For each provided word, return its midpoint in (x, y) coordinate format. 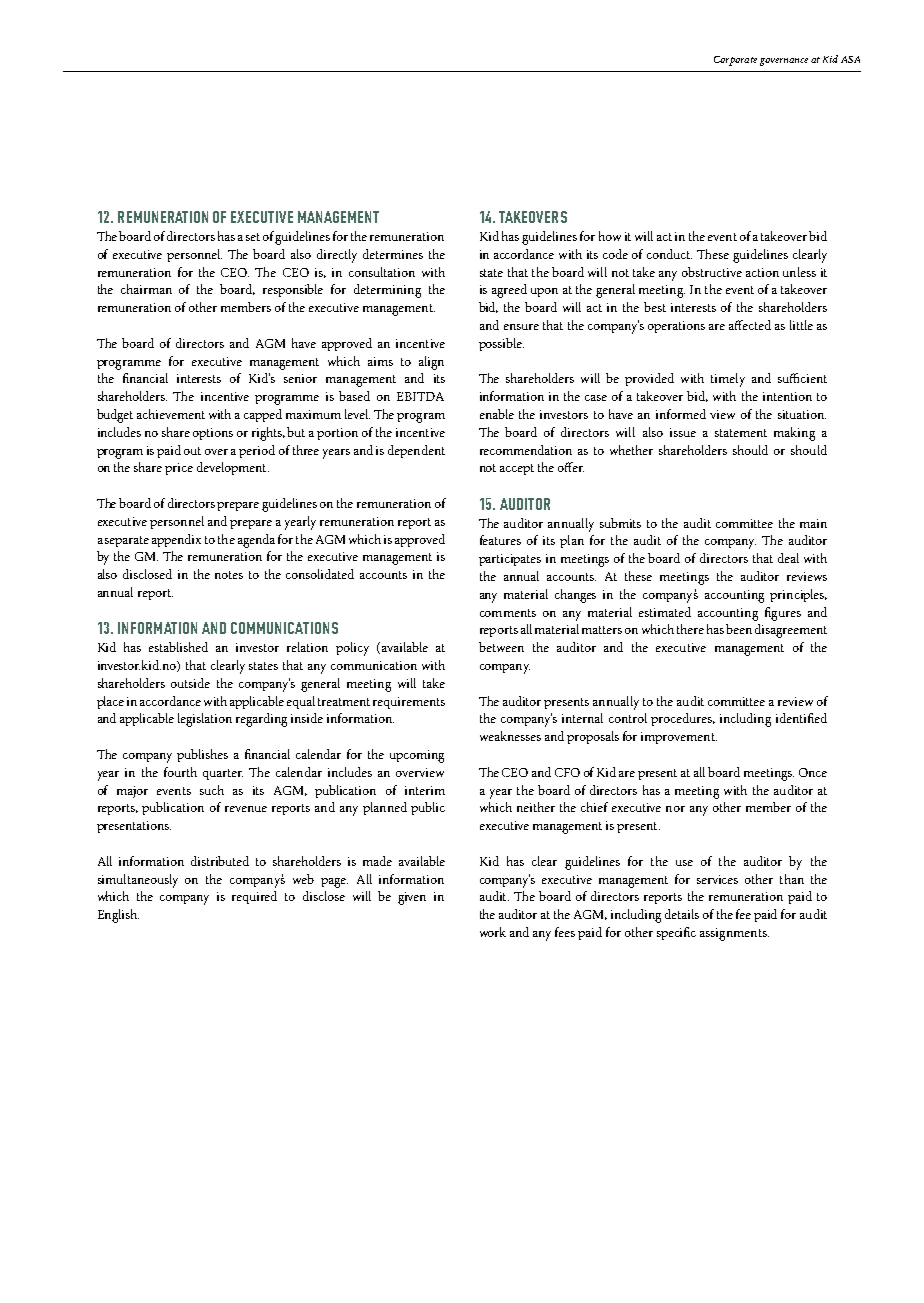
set (253, 237)
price (179, 469)
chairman (146, 289)
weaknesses (510, 736)
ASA (850, 59)
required (254, 897)
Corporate (735, 61)
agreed (509, 291)
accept (517, 469)
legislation (205, 720)
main (813, 523)
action (762, 272)
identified (801, 718)
